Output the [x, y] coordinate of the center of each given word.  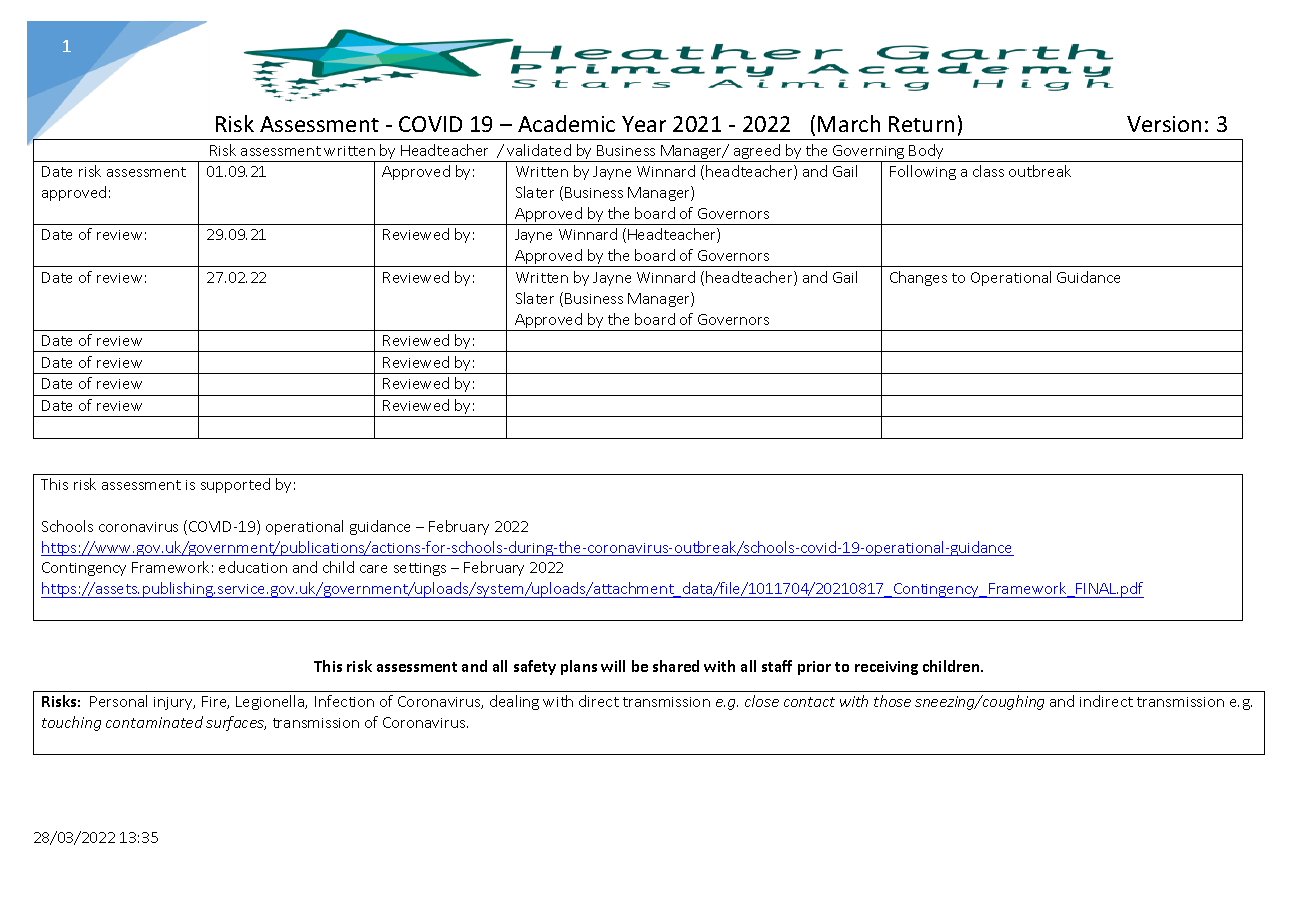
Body [927, 153]
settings [420, 569]
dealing [514, 702]
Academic [566, 123]
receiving [886, 668]
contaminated [154, 722]
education [253, 567]
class [988, 171]
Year [644, 124]
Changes [918, 278]
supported [235, 485]
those [892, 701]
